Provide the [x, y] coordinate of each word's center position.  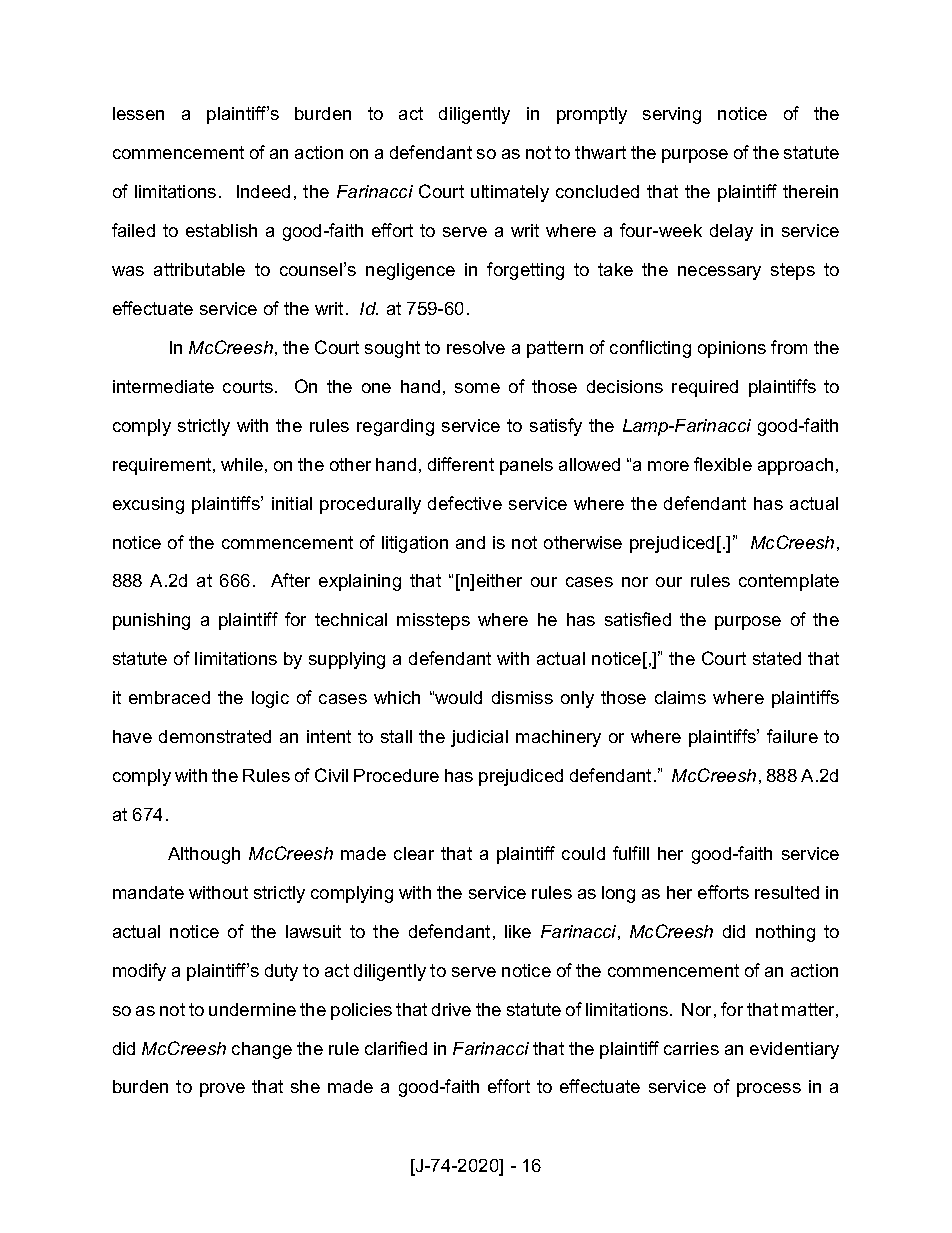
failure [792, 736]
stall [396, 736]
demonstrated [215, 736]
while [242, 464]
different [461, 464]
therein [810, 191]
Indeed [263, 191]
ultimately [510, 193]
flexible [723, 464]
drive [451, 1009]
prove [222, 1090]
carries [691, 1048]
